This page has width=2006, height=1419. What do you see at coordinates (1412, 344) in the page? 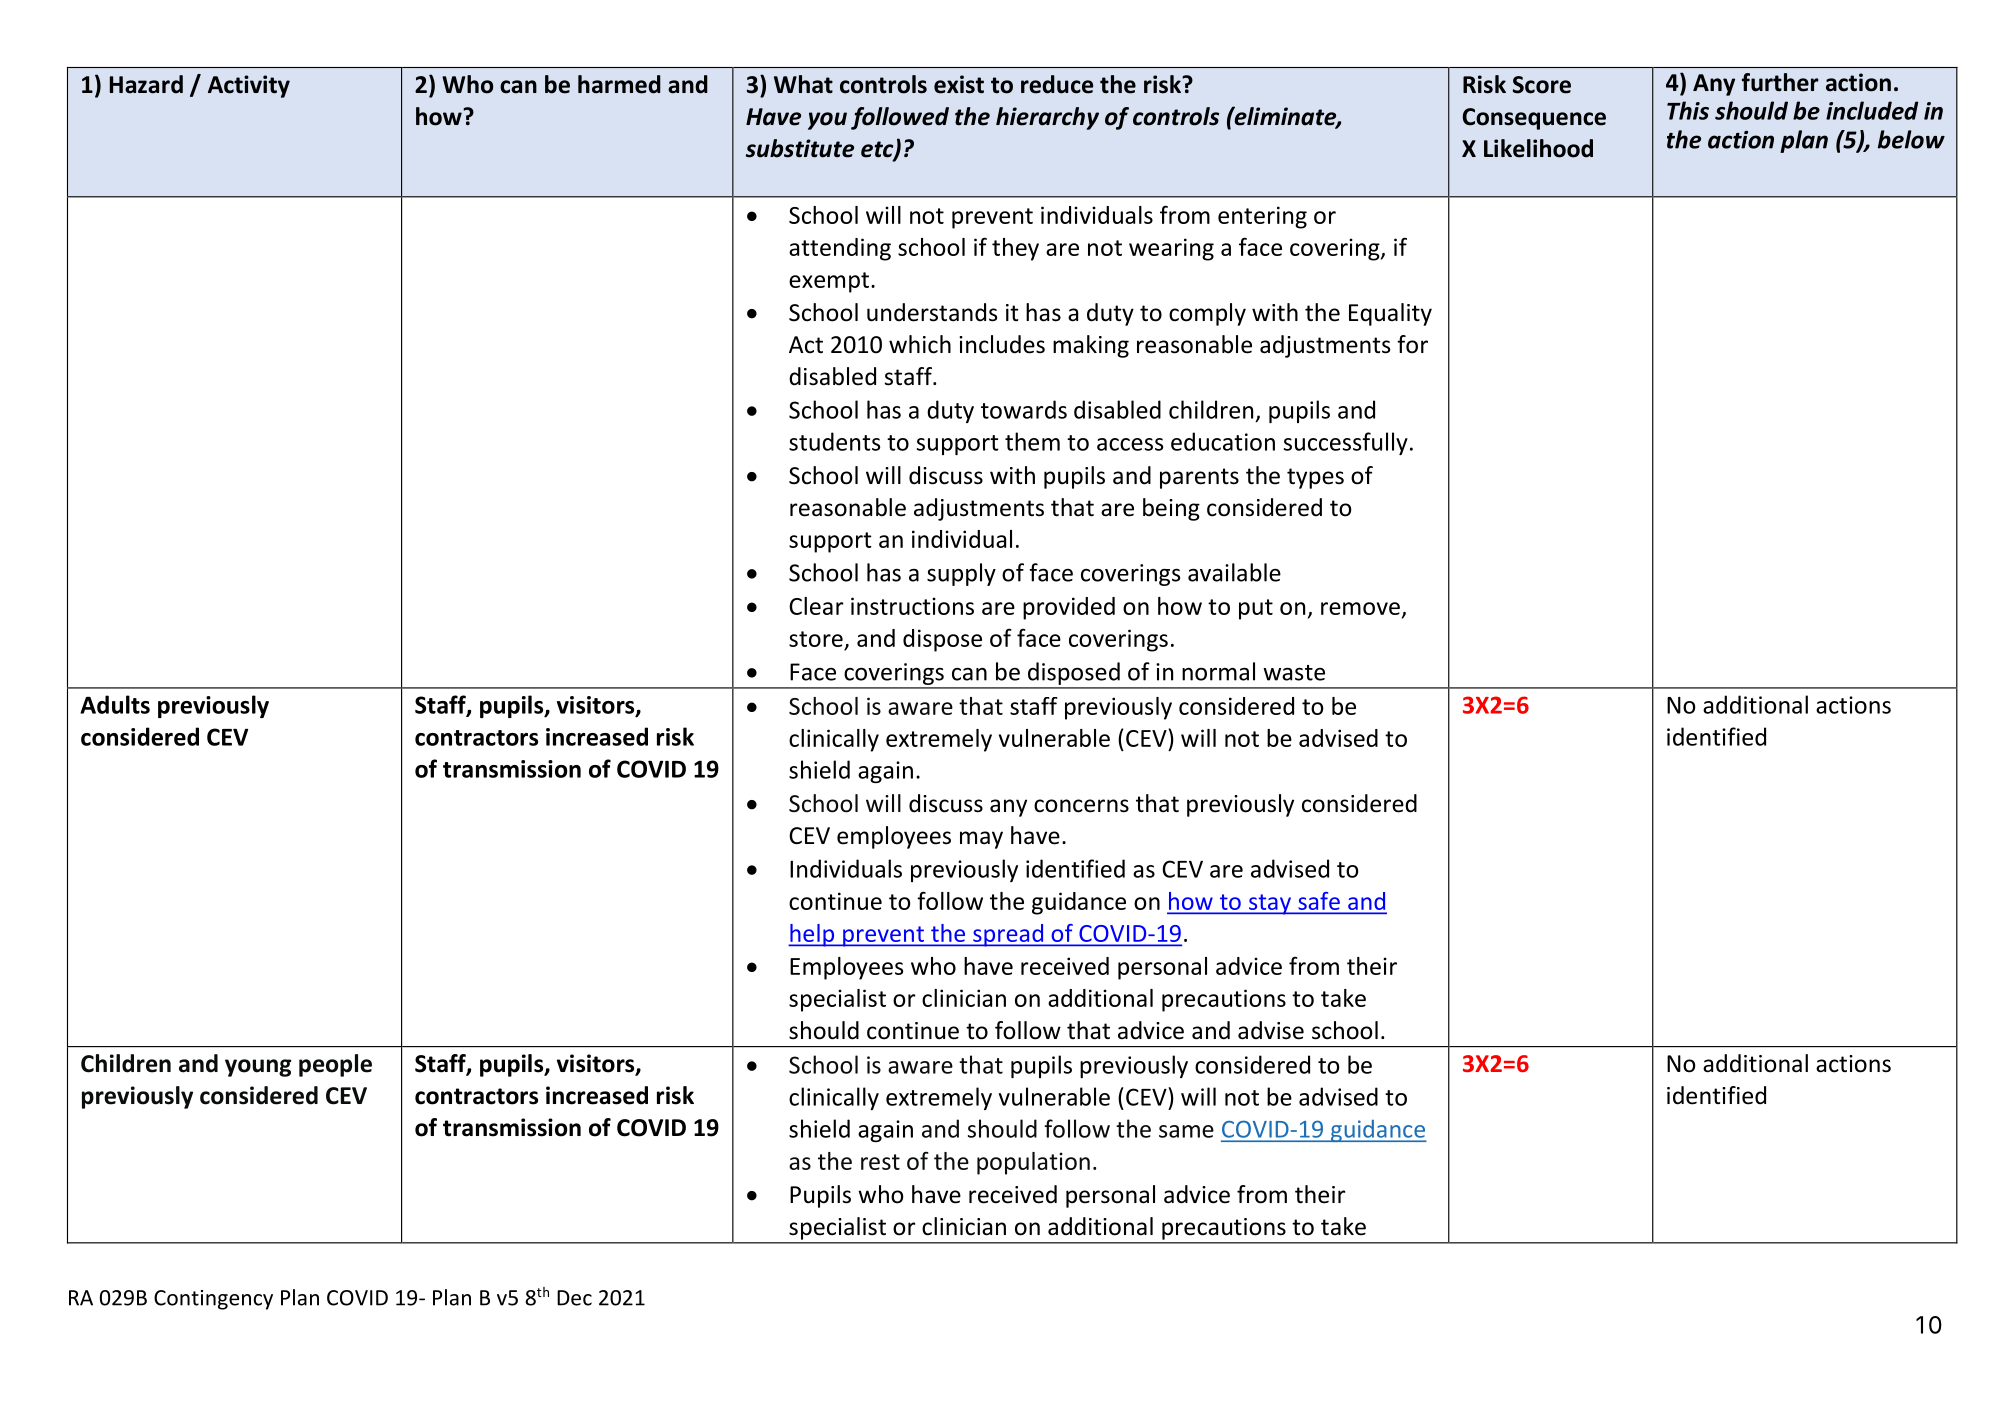
I see `for` at bounding box center [1412, 344].
